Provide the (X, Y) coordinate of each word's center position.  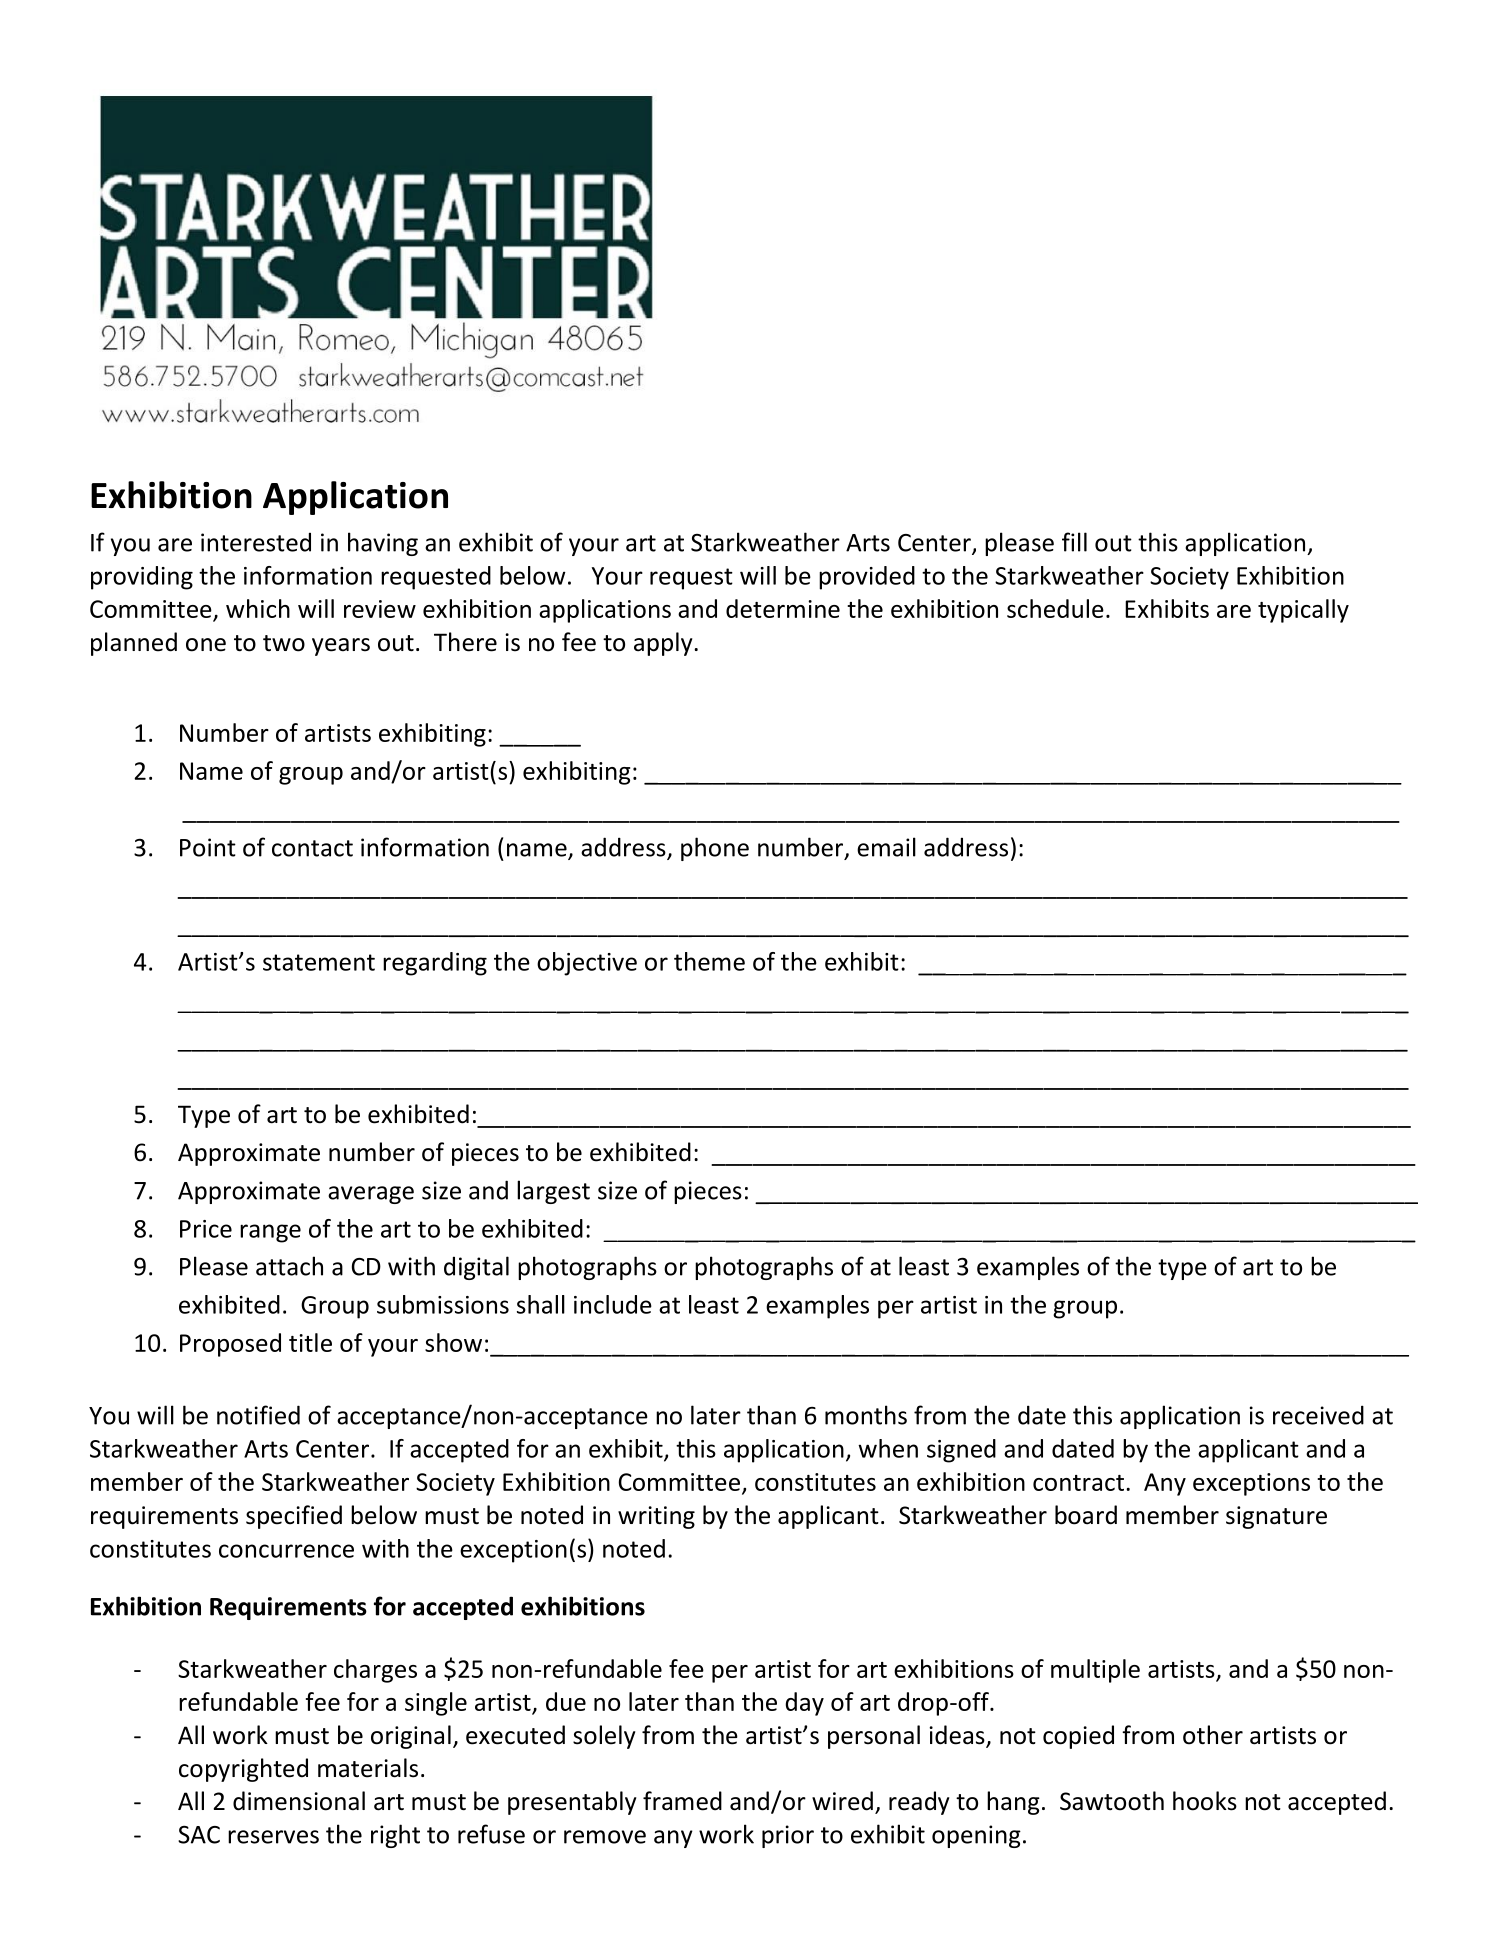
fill (1074, 542)
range (270, 1233)
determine (783, 608)
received (1318, 1415)
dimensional (299, 1801)
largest (553, 1192)
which (258, 608)
